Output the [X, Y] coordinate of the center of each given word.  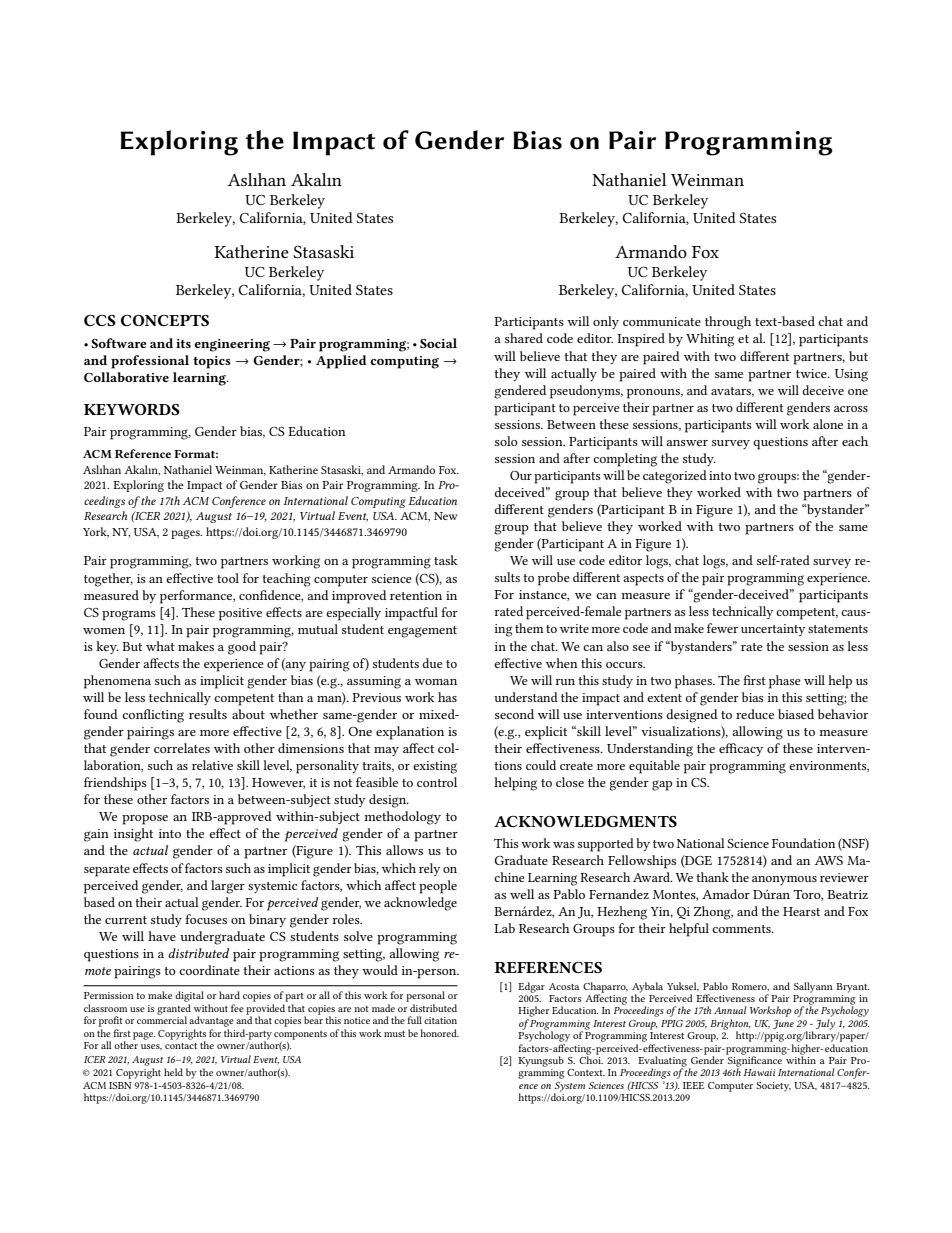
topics [212, 362]
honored [439, 1033]
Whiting [710, 340]
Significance [755, 1061]
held [173, 1072]
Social [438, 343]
